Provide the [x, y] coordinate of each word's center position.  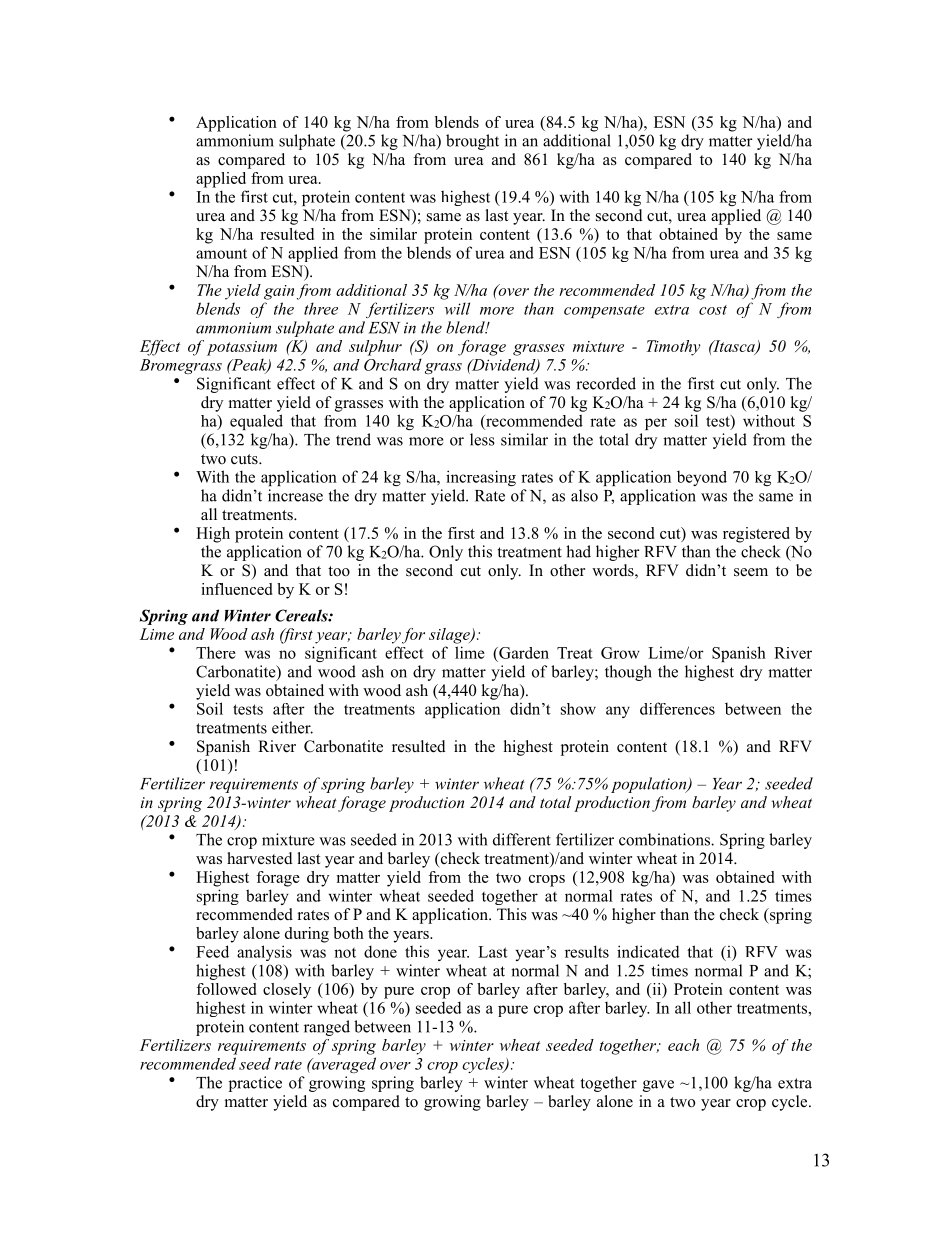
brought [472, 142]
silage [450, 636]
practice [255, 1084]
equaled [256, 422]
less [482, 439]
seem [751, 572]
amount [221, 254]
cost [713, 310]
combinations [665, 839]
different [522, 839]
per [656, 424]
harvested [260, 858]
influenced [236, 589]
